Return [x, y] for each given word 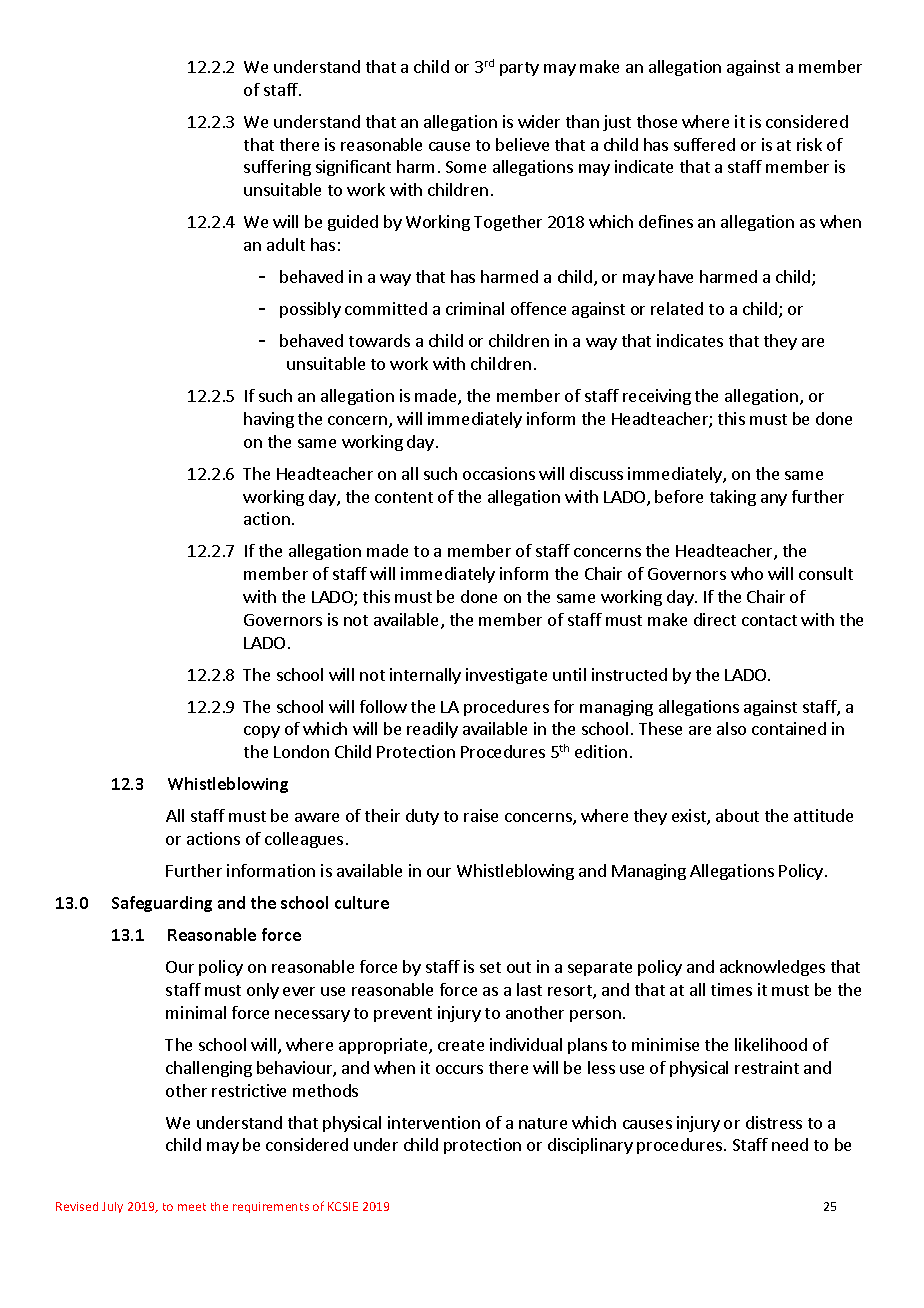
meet [192, 1207]
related [677, 308]
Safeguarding [162, 904]
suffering [277, 168]
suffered [704, 144]
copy [262, 732]
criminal [475, 308]
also [731, 728]
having [269, 420]
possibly [310, 310]
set [490, 967]
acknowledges [772, 968]
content [404, 497]
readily [432, 730]
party [519, 69]
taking [733, 498]
